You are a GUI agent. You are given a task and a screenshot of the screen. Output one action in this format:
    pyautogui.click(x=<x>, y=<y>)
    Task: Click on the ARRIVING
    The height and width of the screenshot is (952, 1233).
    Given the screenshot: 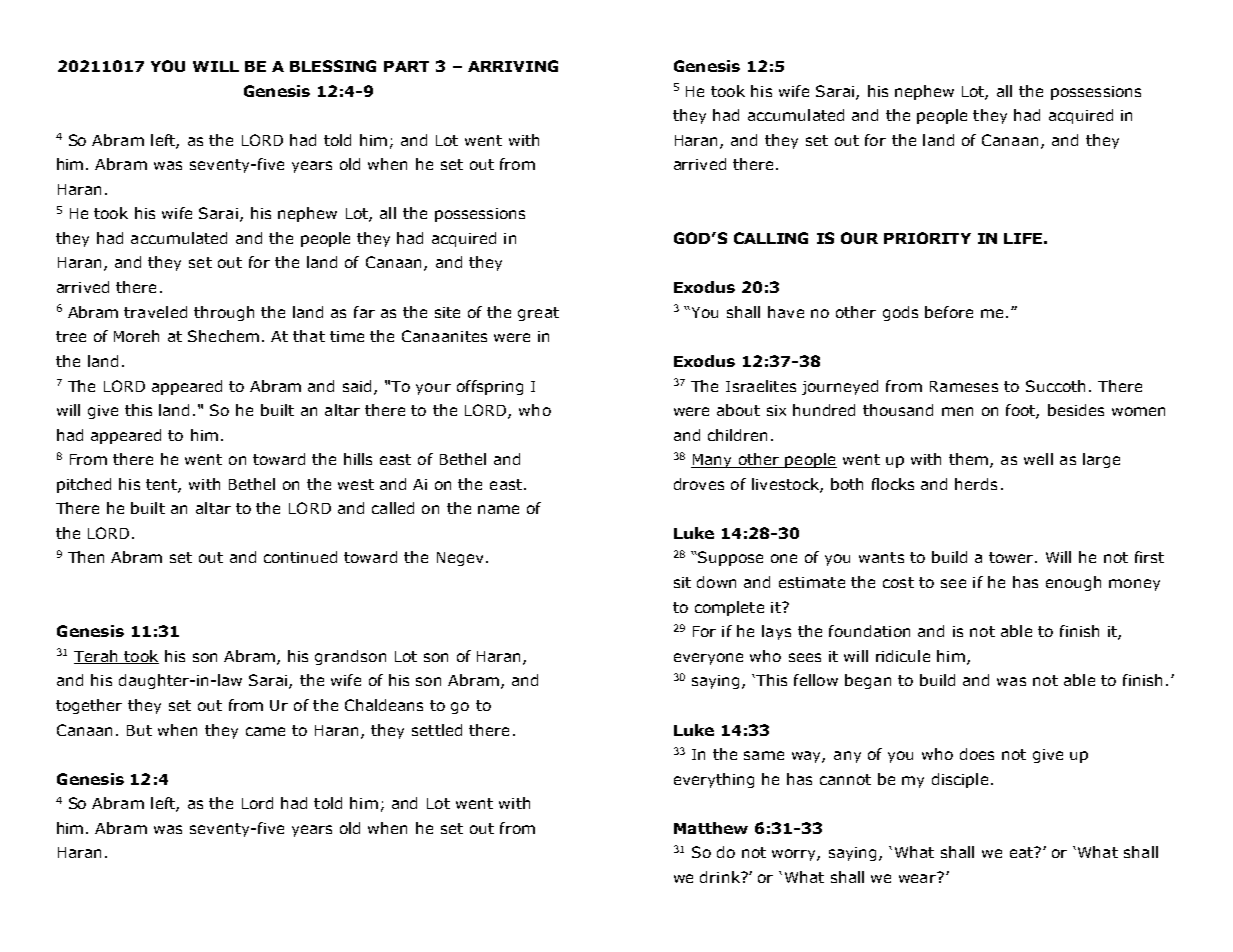 What is the action you would take?
    pyautogui.click(x=513, y=66)
